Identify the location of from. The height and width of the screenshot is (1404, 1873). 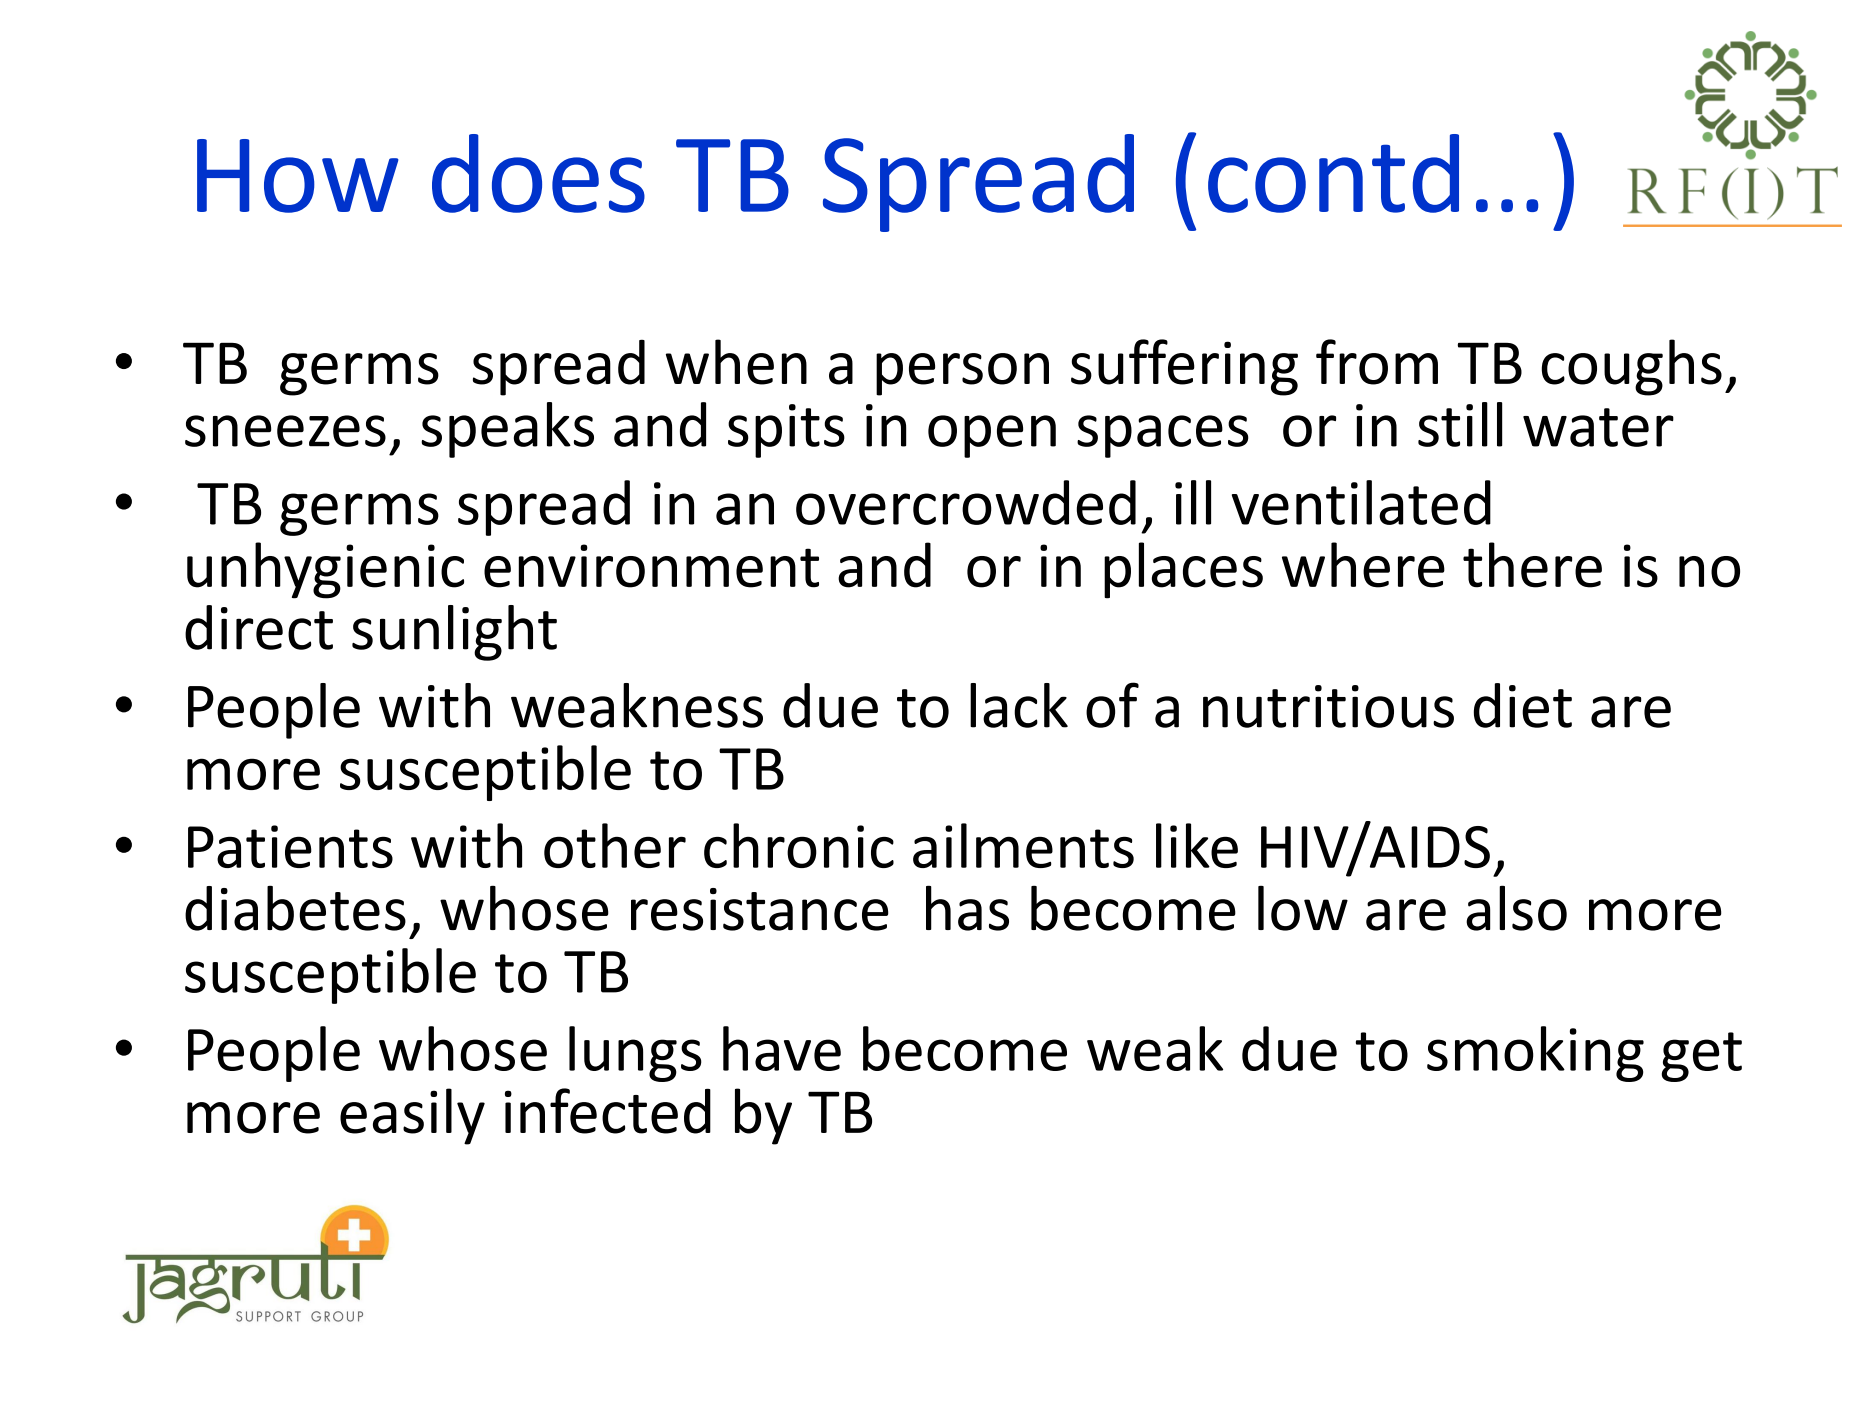
(1377, 362).
